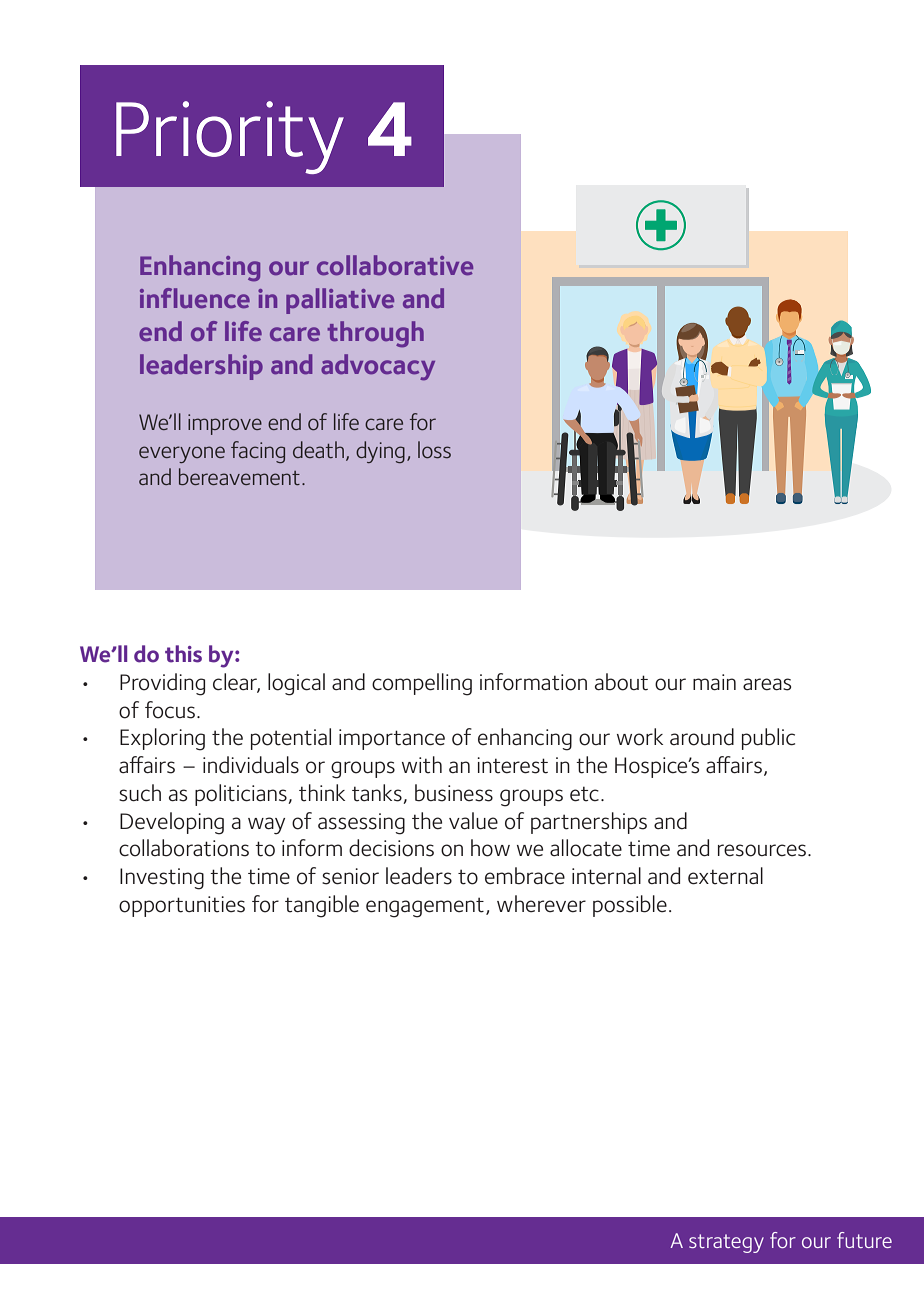  I want to click on through, so click(375, 334).
